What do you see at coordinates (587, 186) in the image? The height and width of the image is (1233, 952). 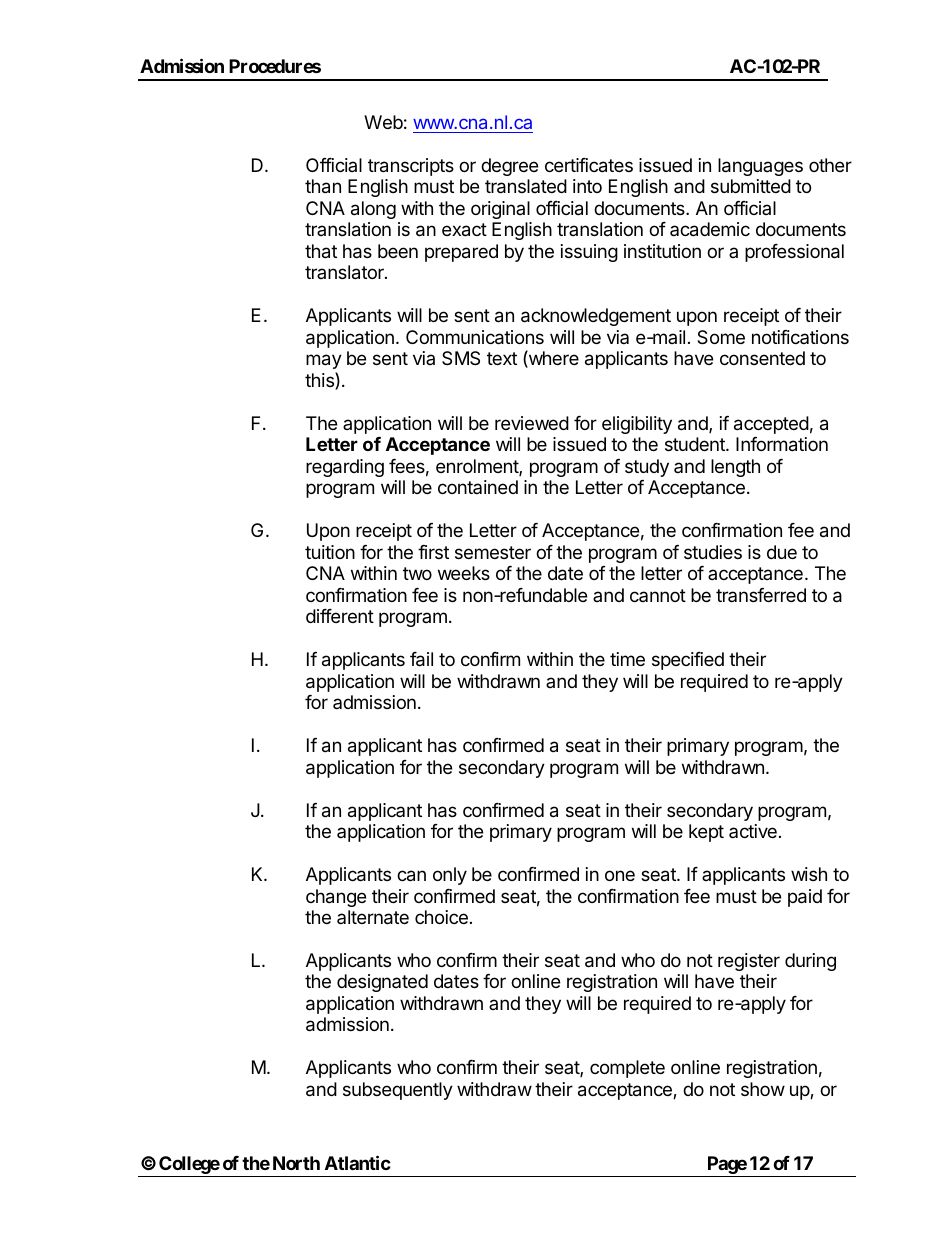 I see `into` at bounding box center [587, 186].
